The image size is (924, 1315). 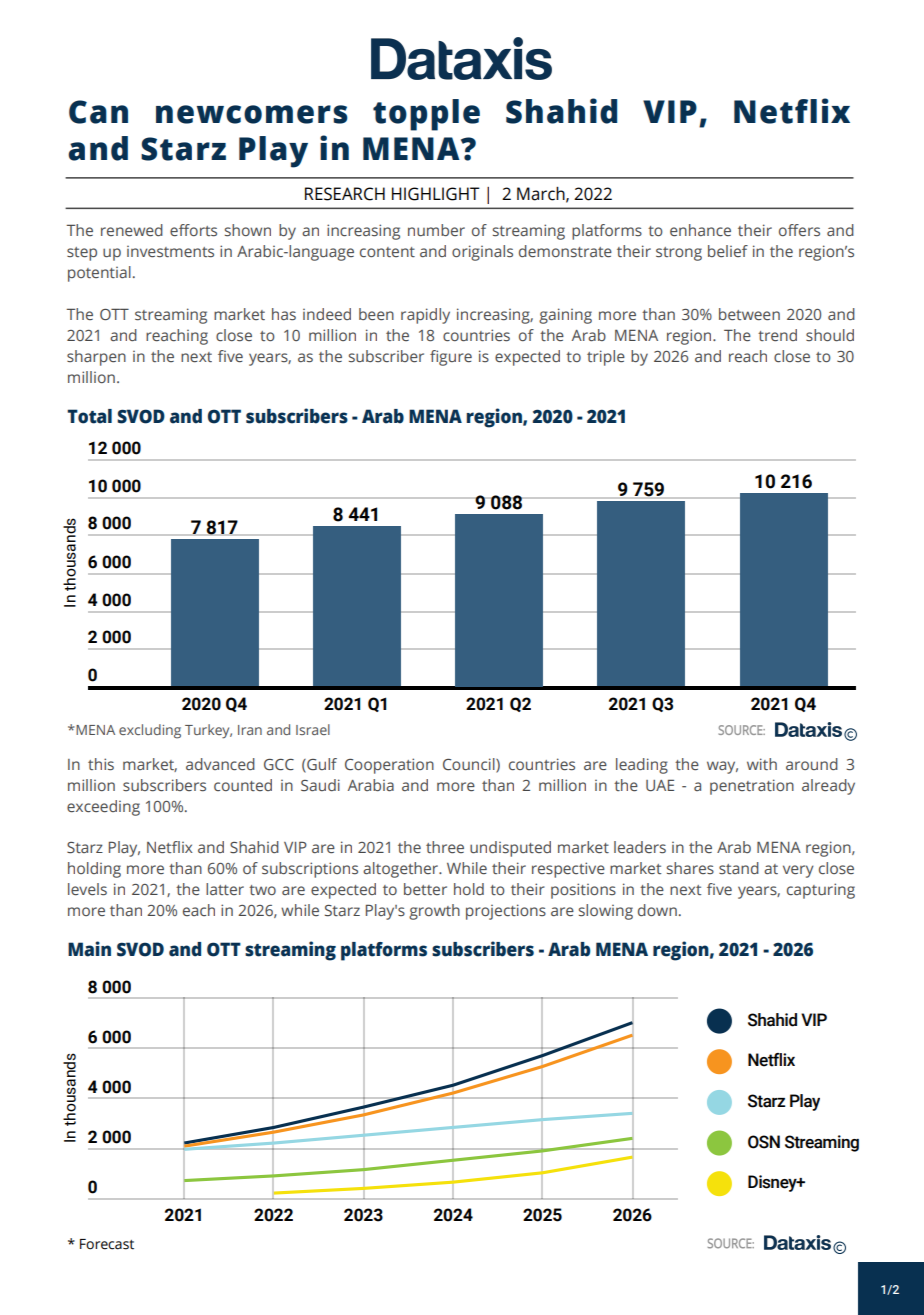 I want to click on Forecast, so click(x=107, y=1244).
